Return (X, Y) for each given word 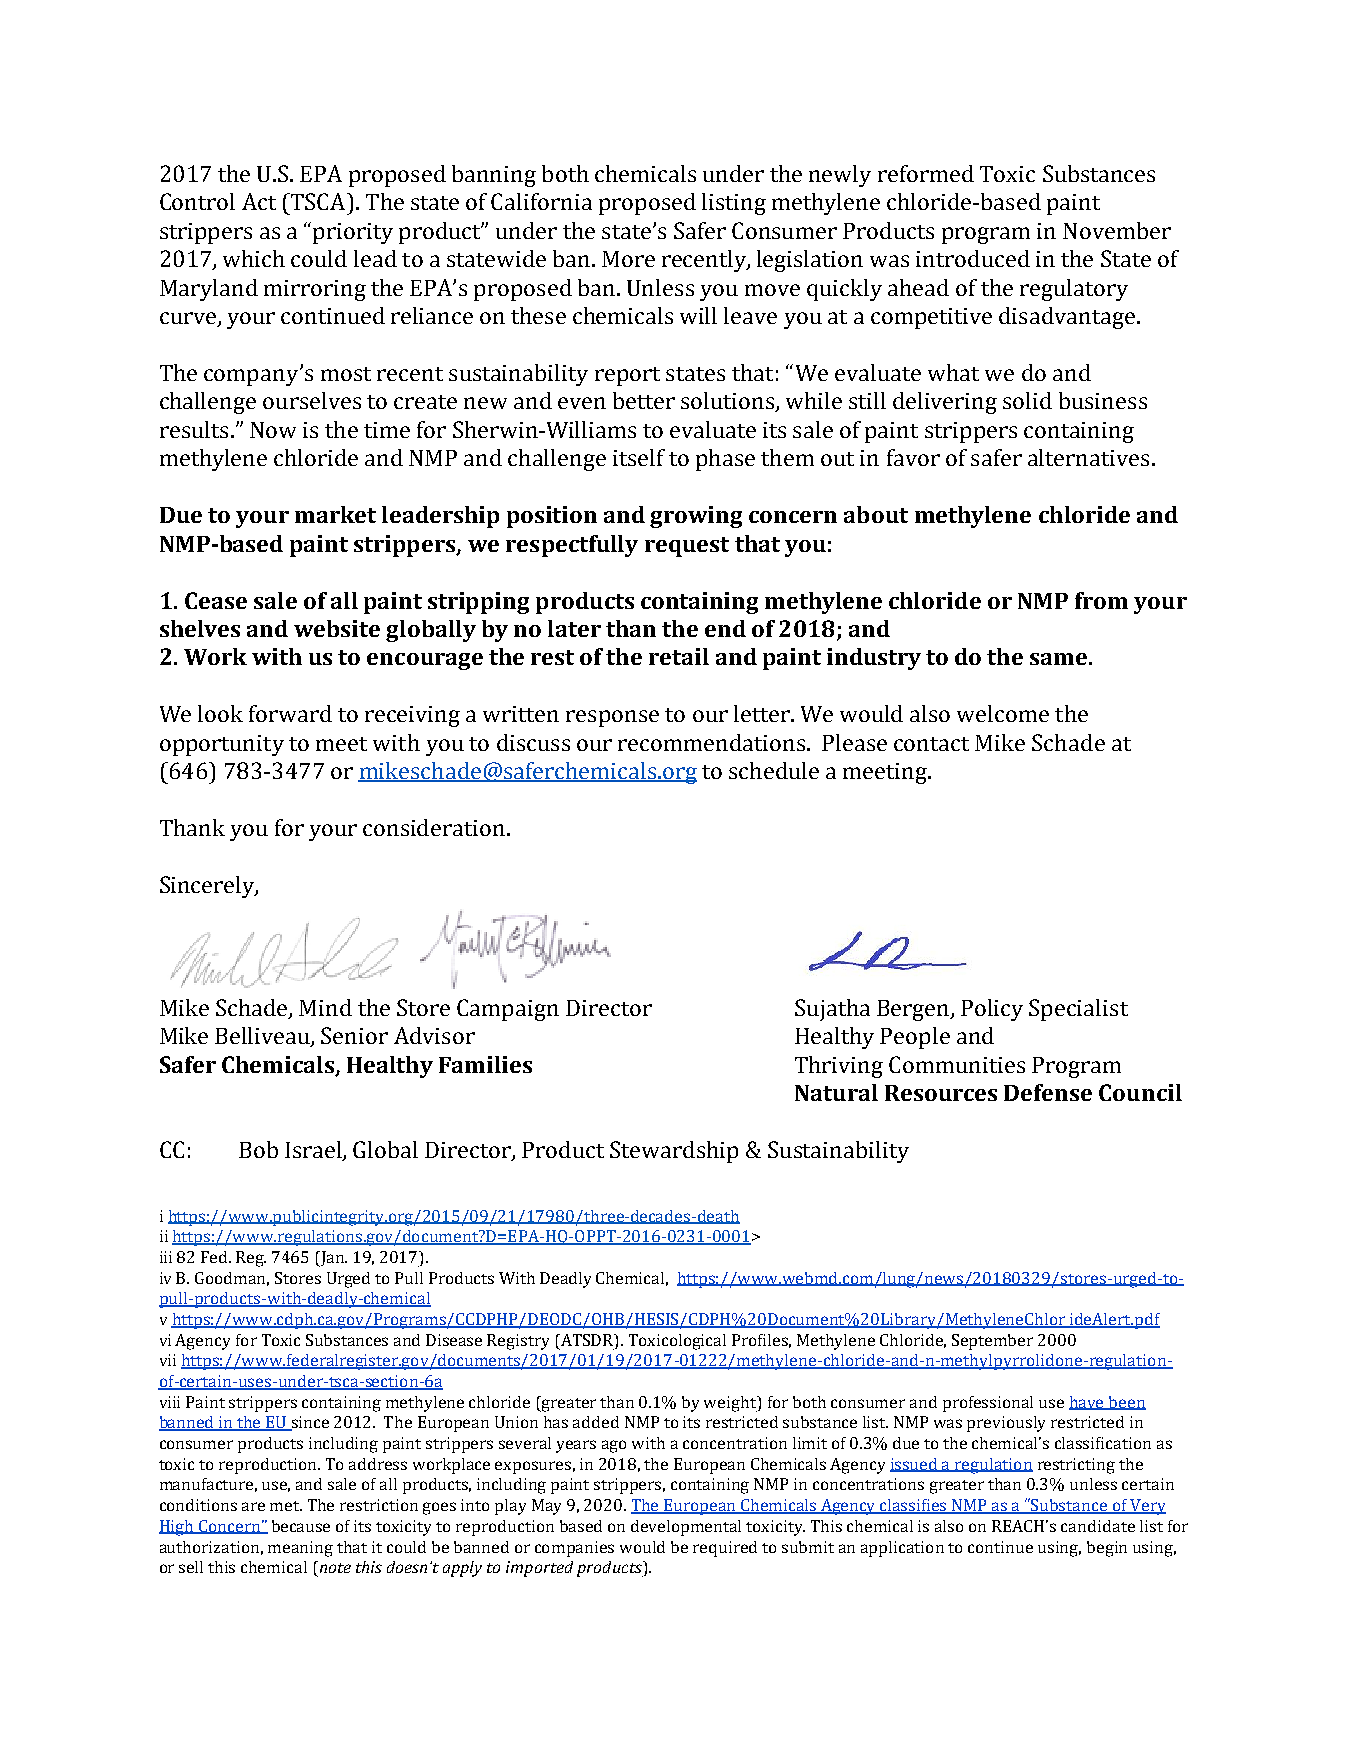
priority (353, 233)
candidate (1098, 1526)
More (628, 259)
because (301, 1526)
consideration (435, 827)
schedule (774, 770)
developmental (686, 1528)
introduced (973, 258)
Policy (992, 1010)
